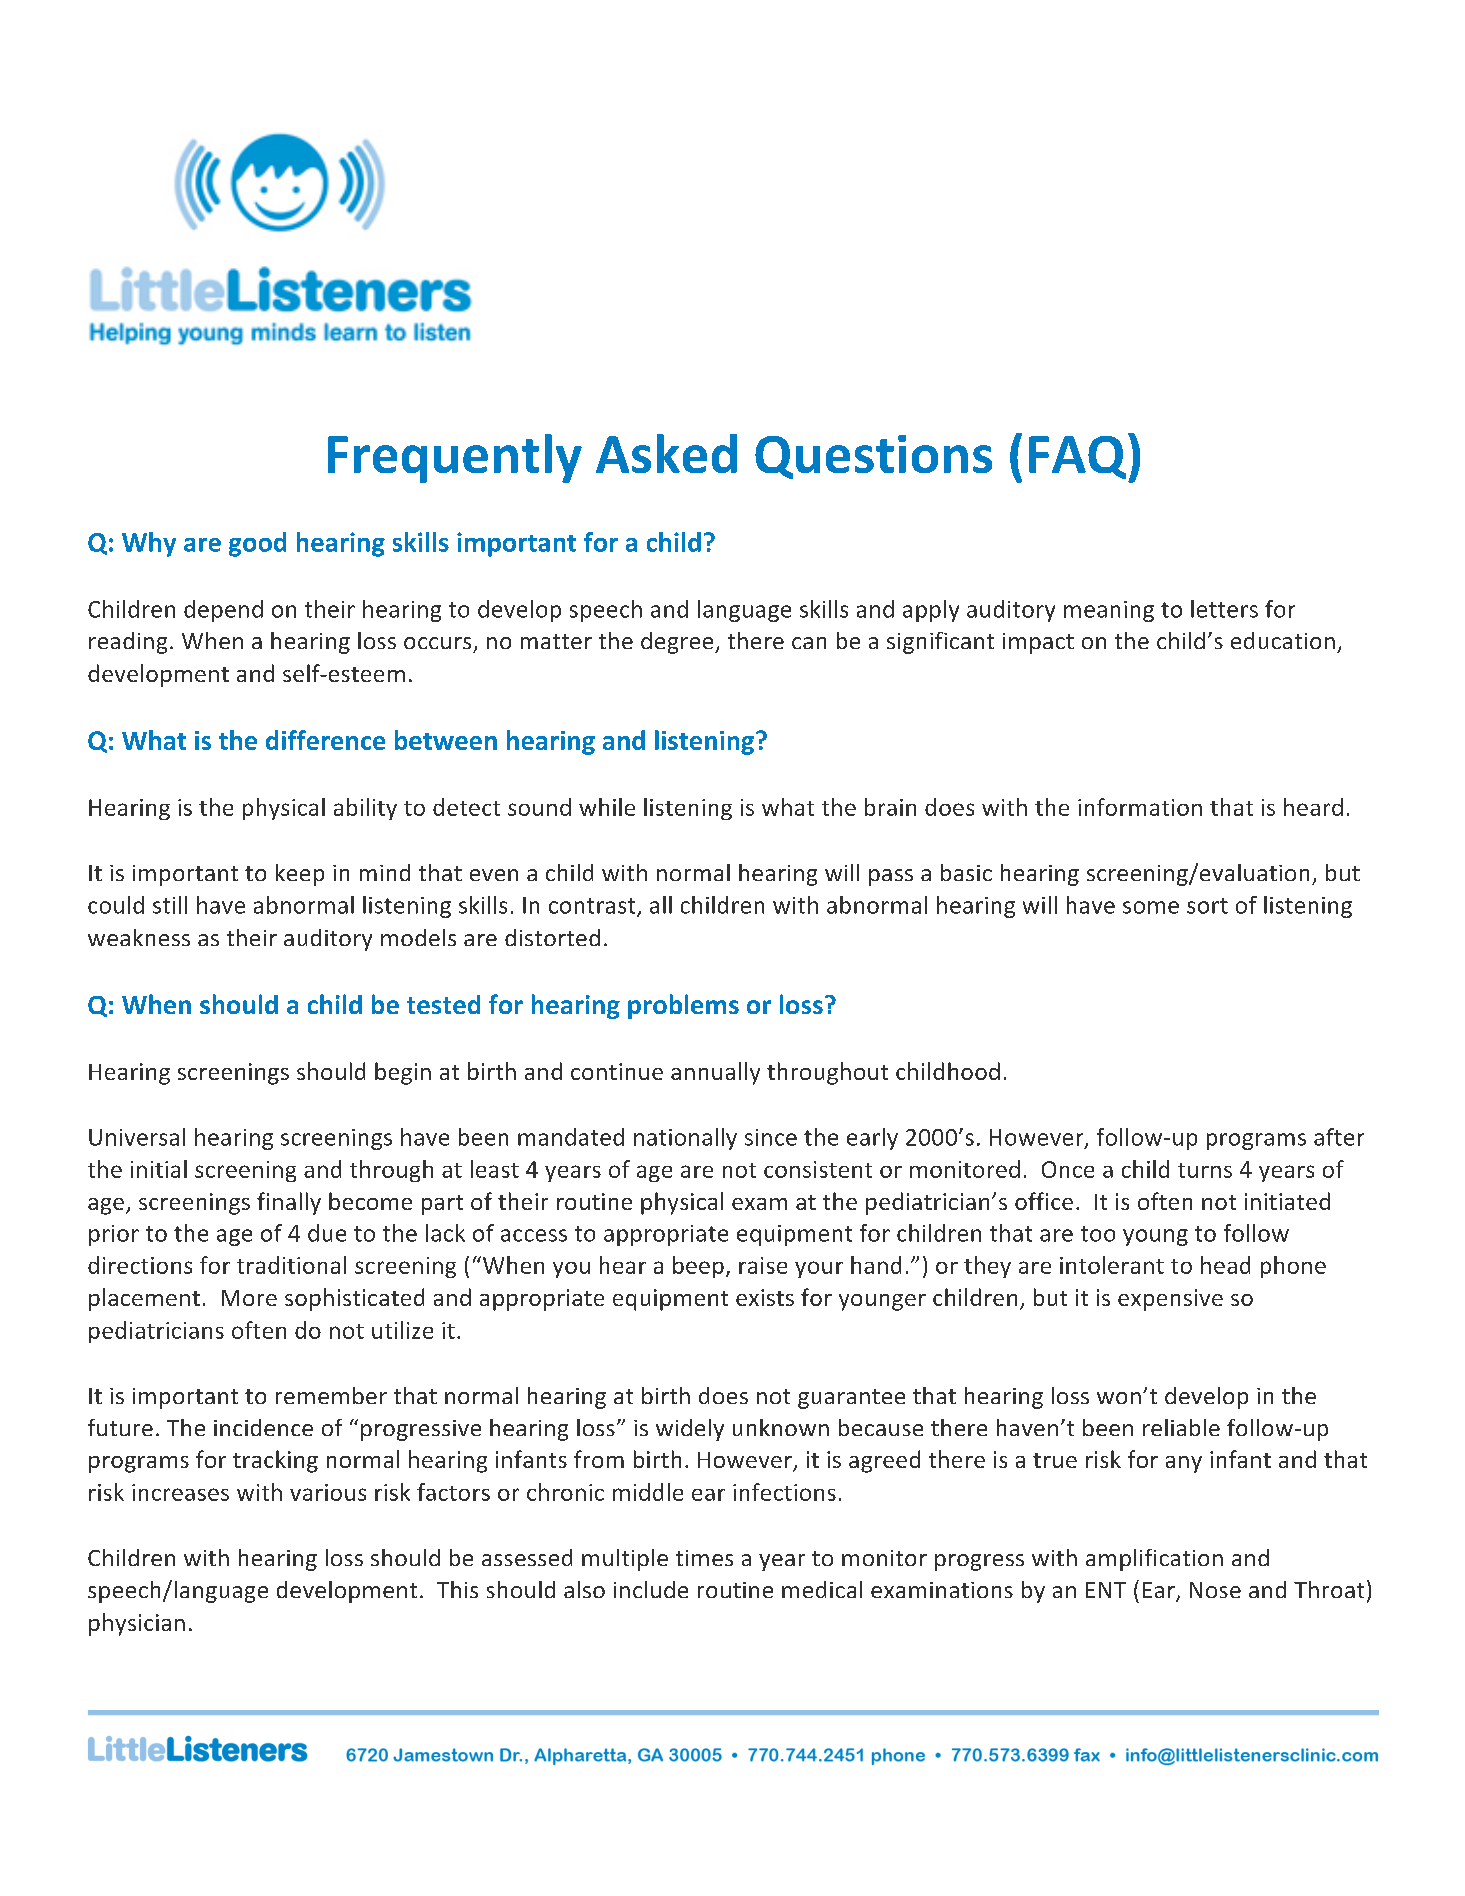  What do you see at coordinates (1079, 457) in the image?
I see `FAQ` at bounding box center [1079, 457].
